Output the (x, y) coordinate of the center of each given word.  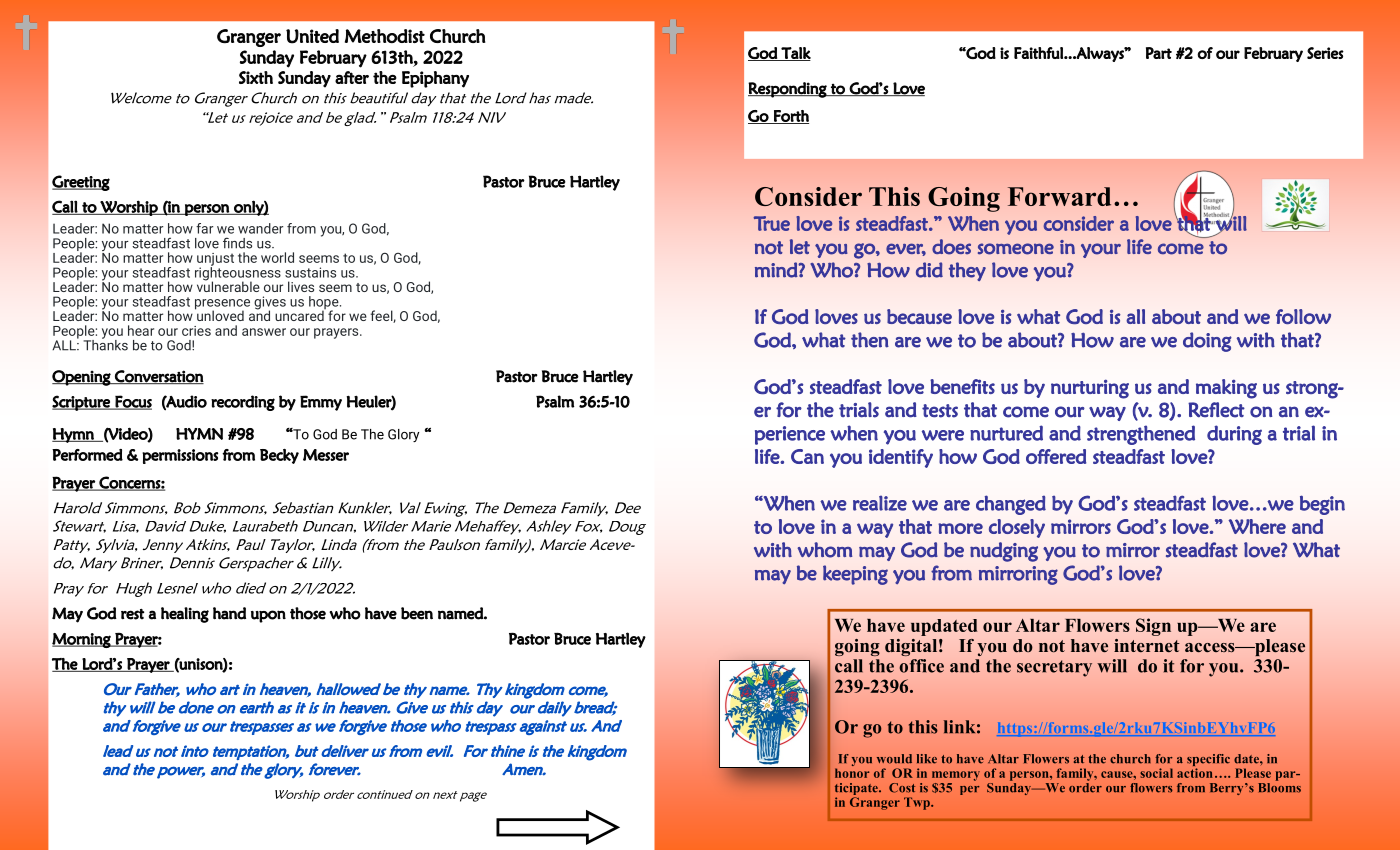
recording (243, 403)
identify (901, 458)
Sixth (256, 77)
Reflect (1216, 410)
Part (1159, 53)
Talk (795, 54)
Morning (82, 640)
